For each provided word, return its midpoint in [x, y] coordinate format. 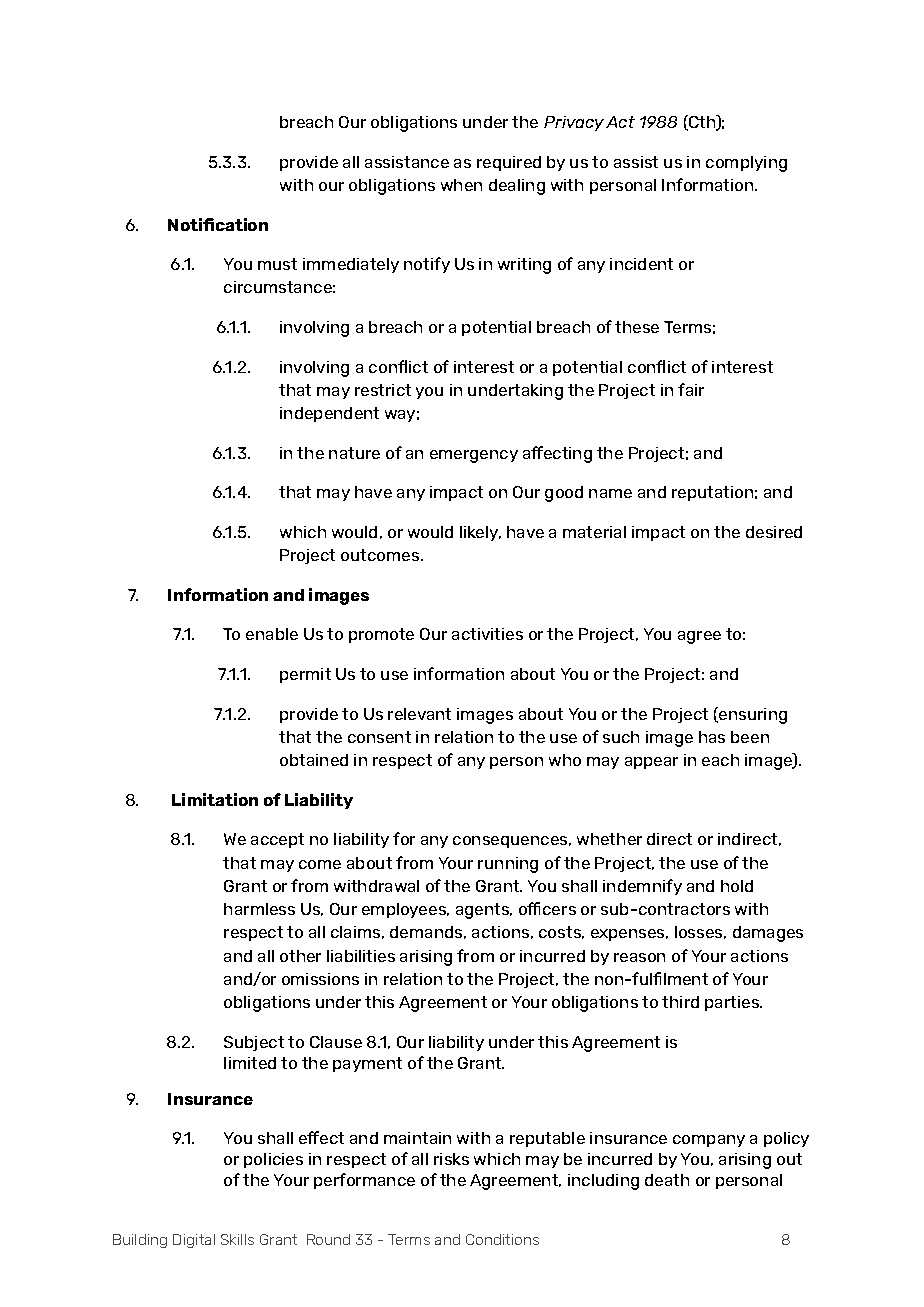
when [461, 185]
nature [354, 453]
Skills [237, 1239]
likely [480, 533]
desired [774, 532]
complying [746, 164]
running [508, 865]
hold [737, 886]
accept [277, 840]
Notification [218, 224]
